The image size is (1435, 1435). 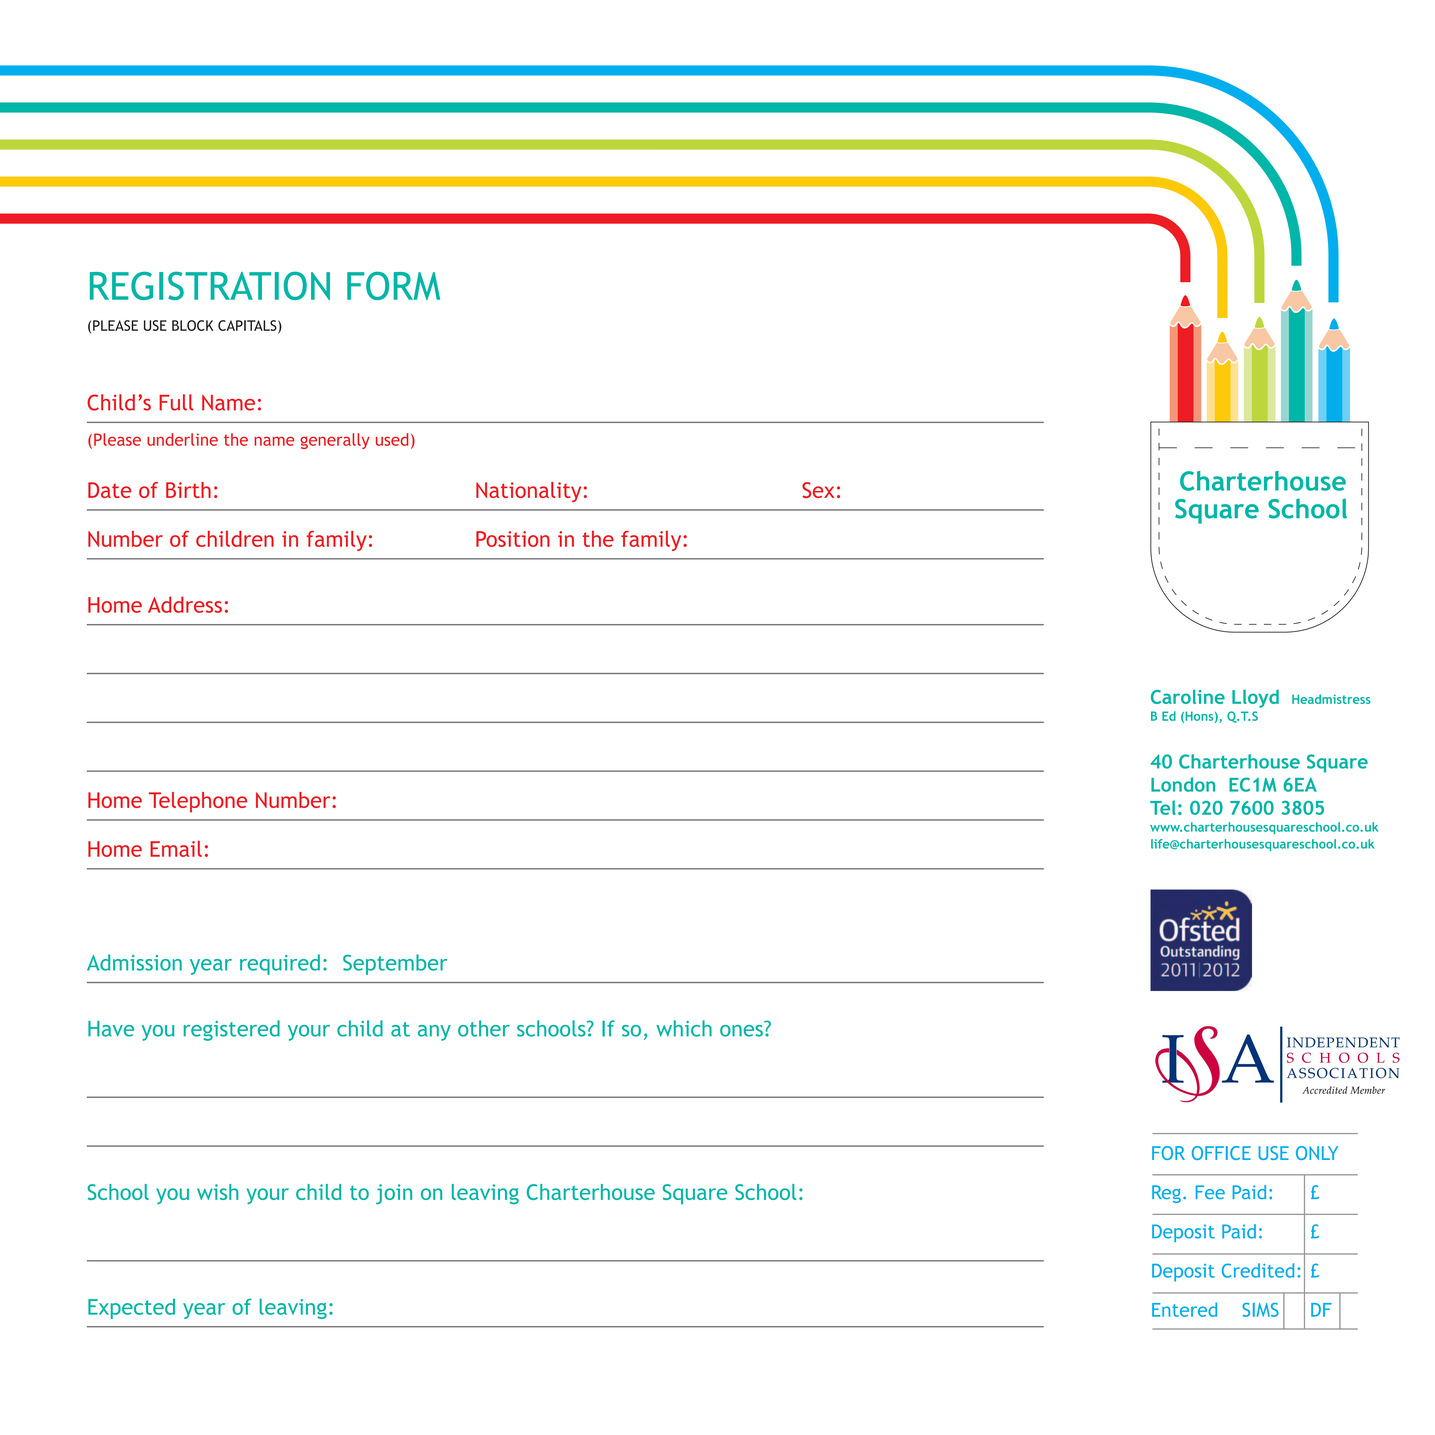 I want to click on Address, so click(x=185, y=604).
